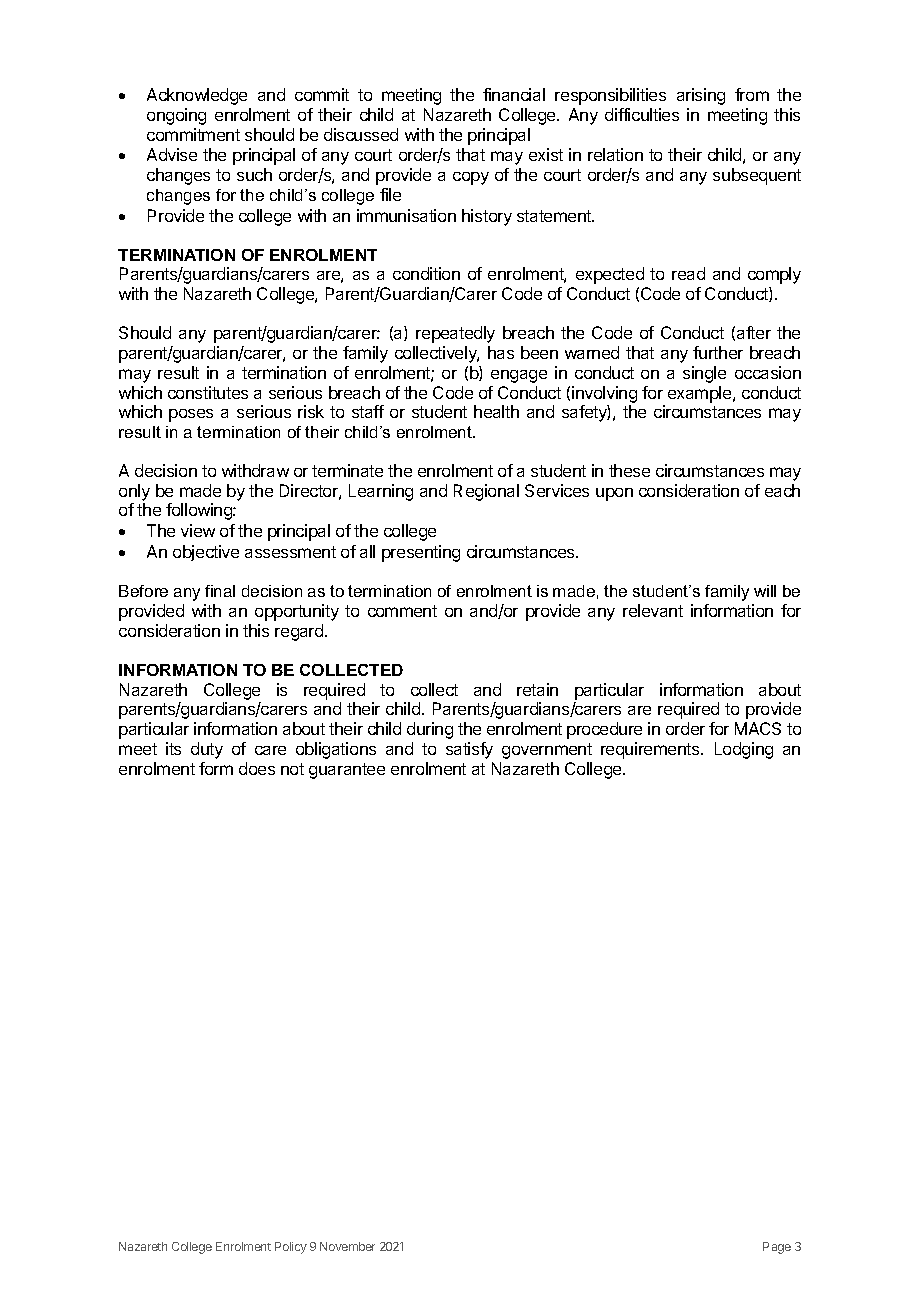  I want to click on arising, so click(701, 96).
